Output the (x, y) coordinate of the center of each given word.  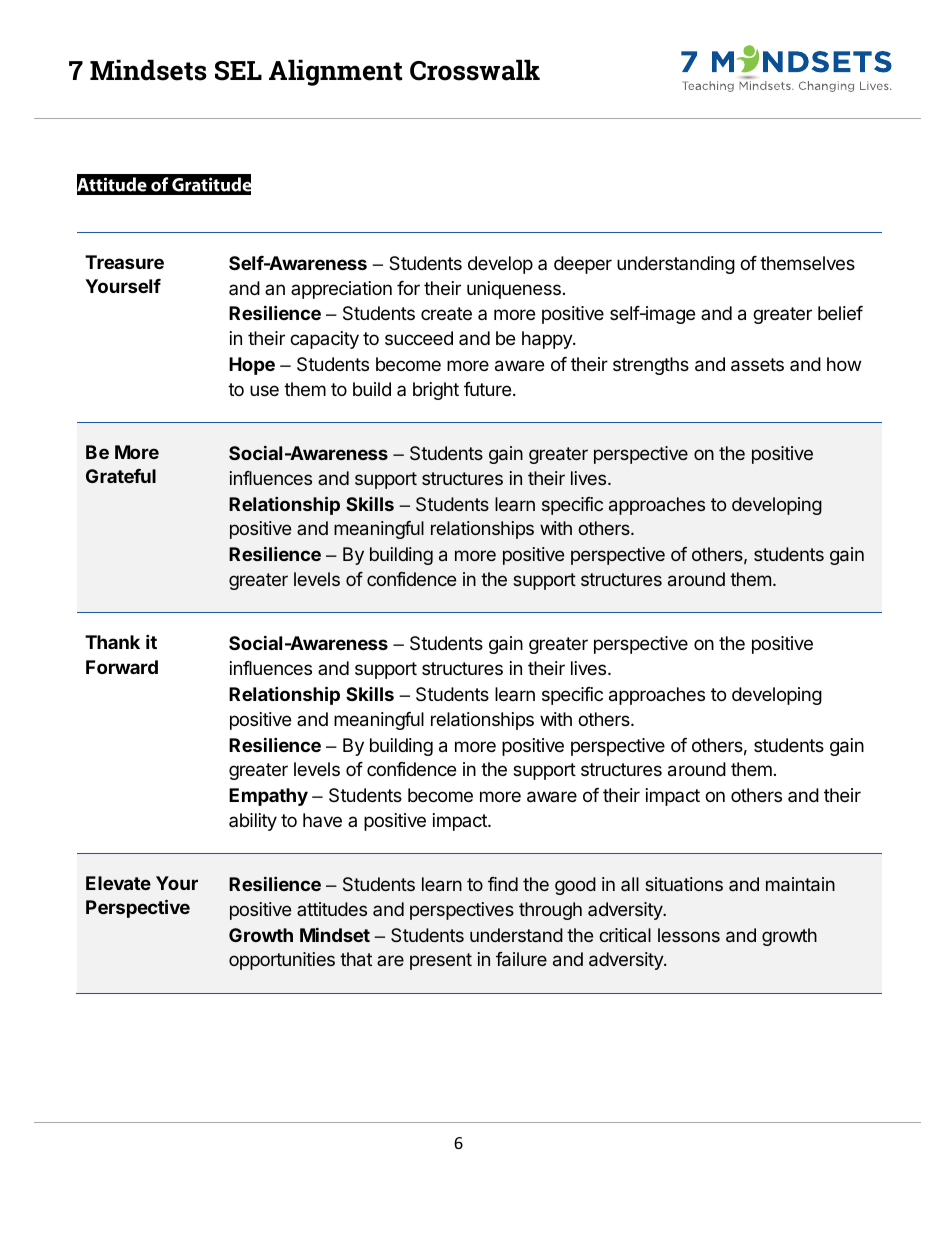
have (322, 820)
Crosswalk (475, 70)
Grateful (121, 476)
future (487, 389)
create (446, 313)
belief (840, 313)
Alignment (336, 72)
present (441, 961)
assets (757, 365)
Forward (122, 667)
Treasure (124, 262)
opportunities (282, 961)
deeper (583, 265)
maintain (800, 884)
